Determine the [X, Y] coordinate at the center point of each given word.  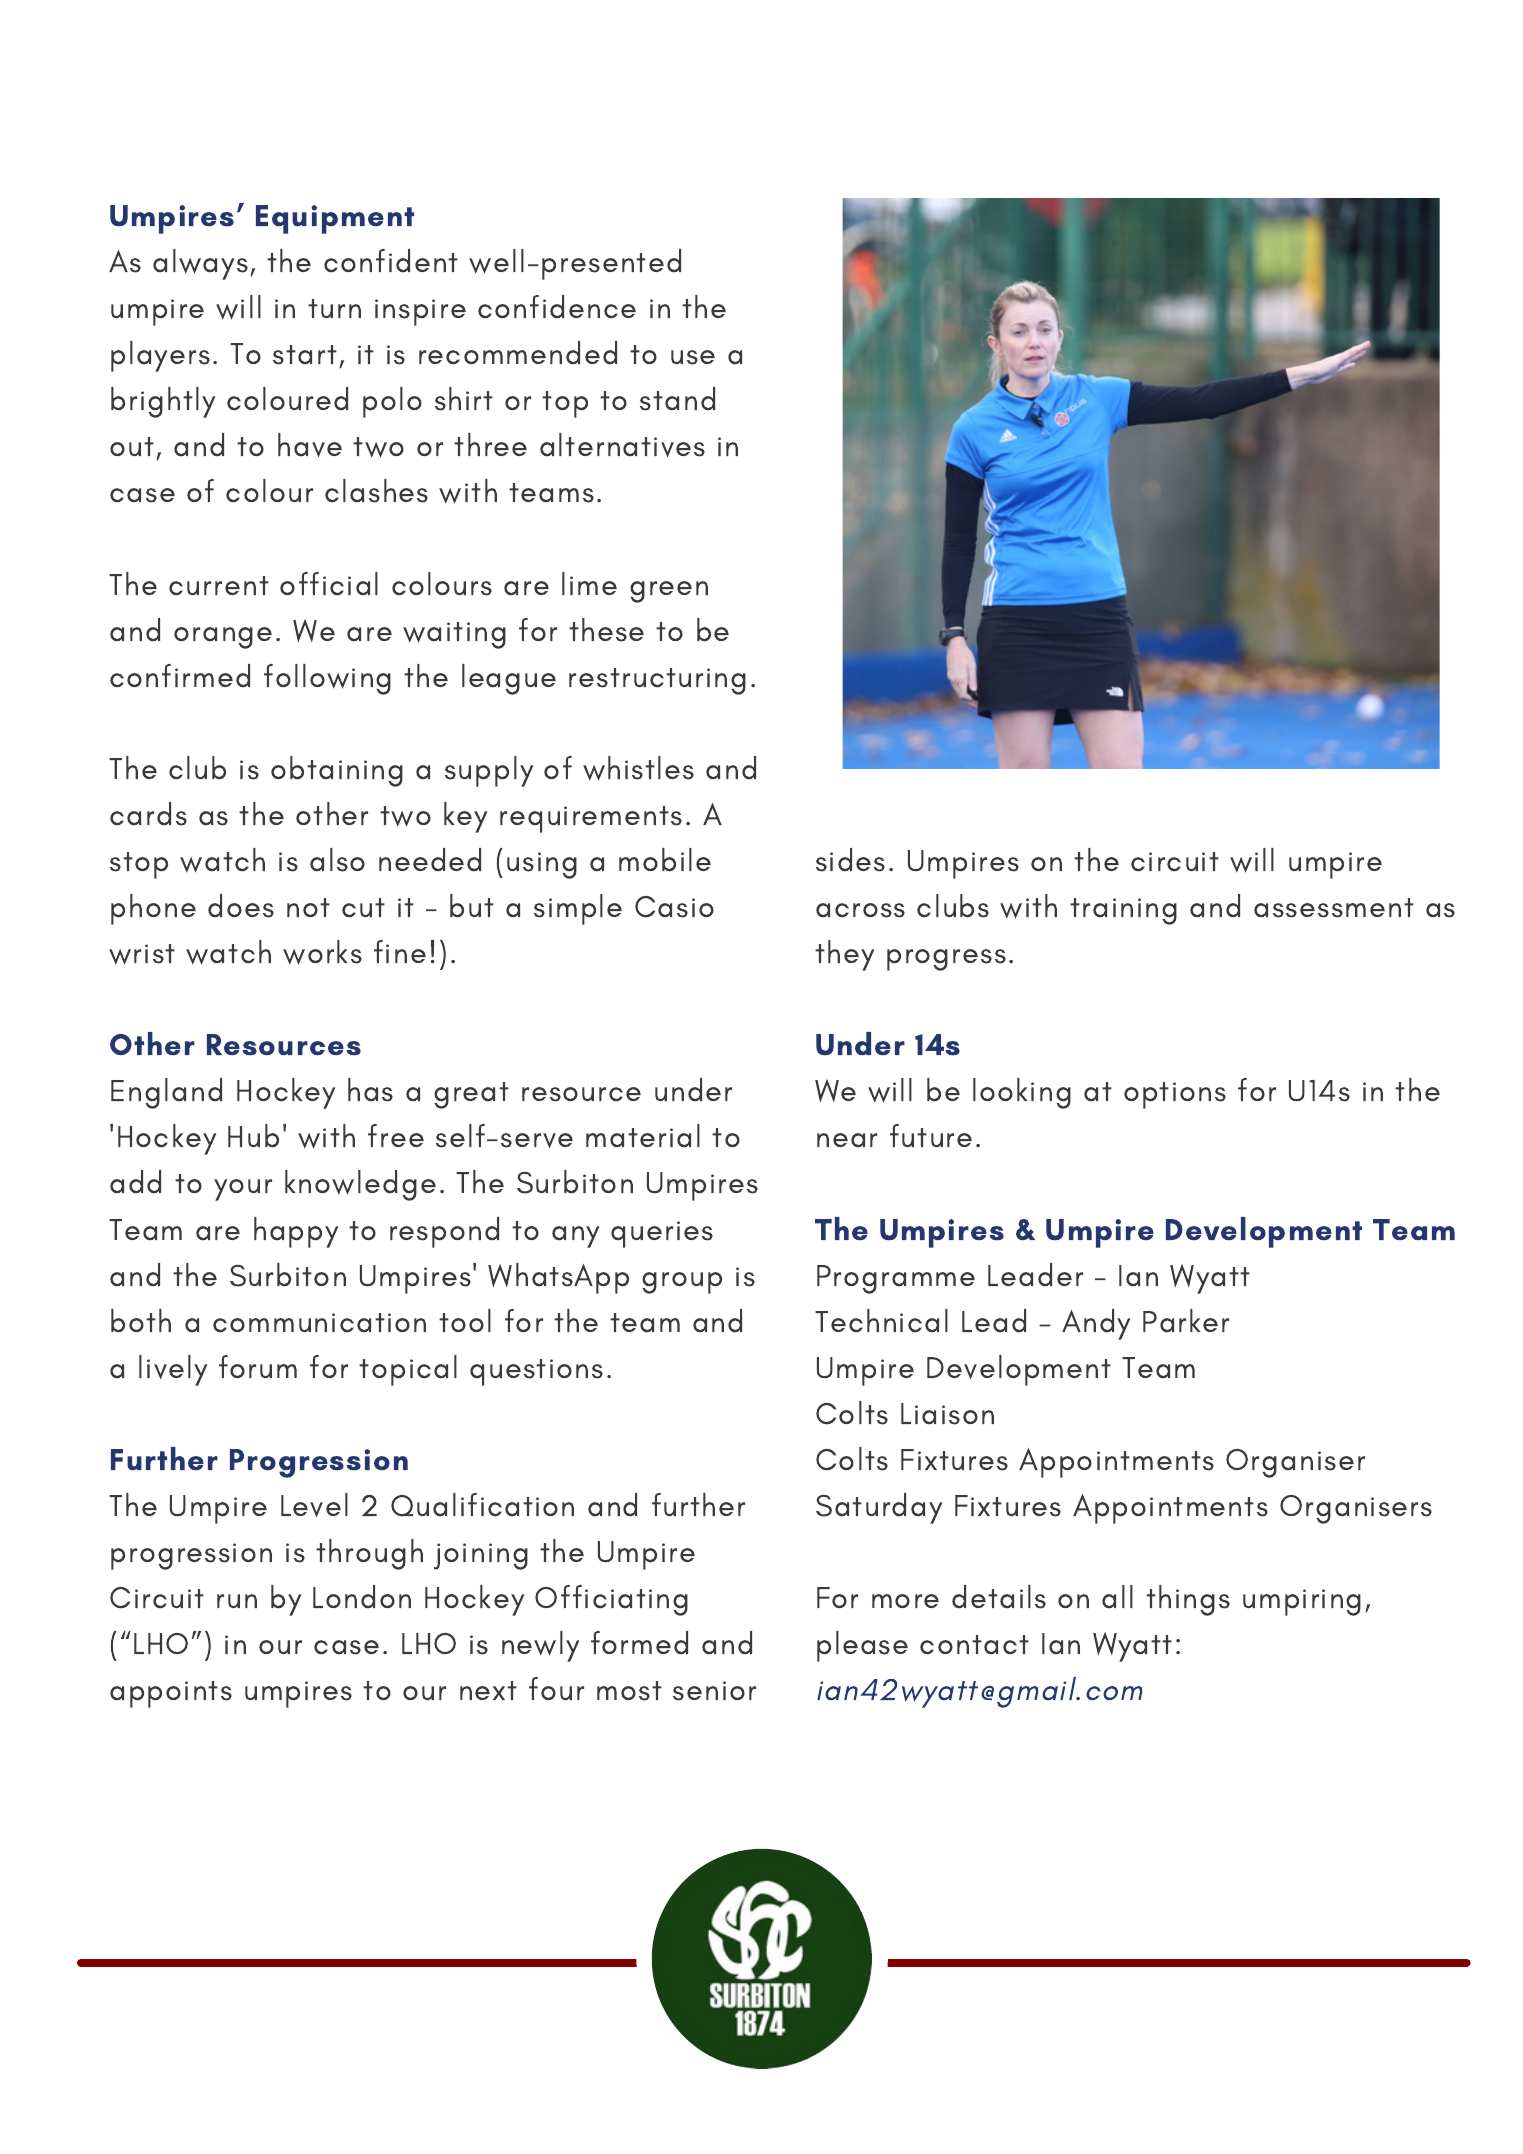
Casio [674, 907]
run [237, 1601]
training [1123, 911]
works [322, 952]
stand [677, 399]
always [200, 264]
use [693, 357]
